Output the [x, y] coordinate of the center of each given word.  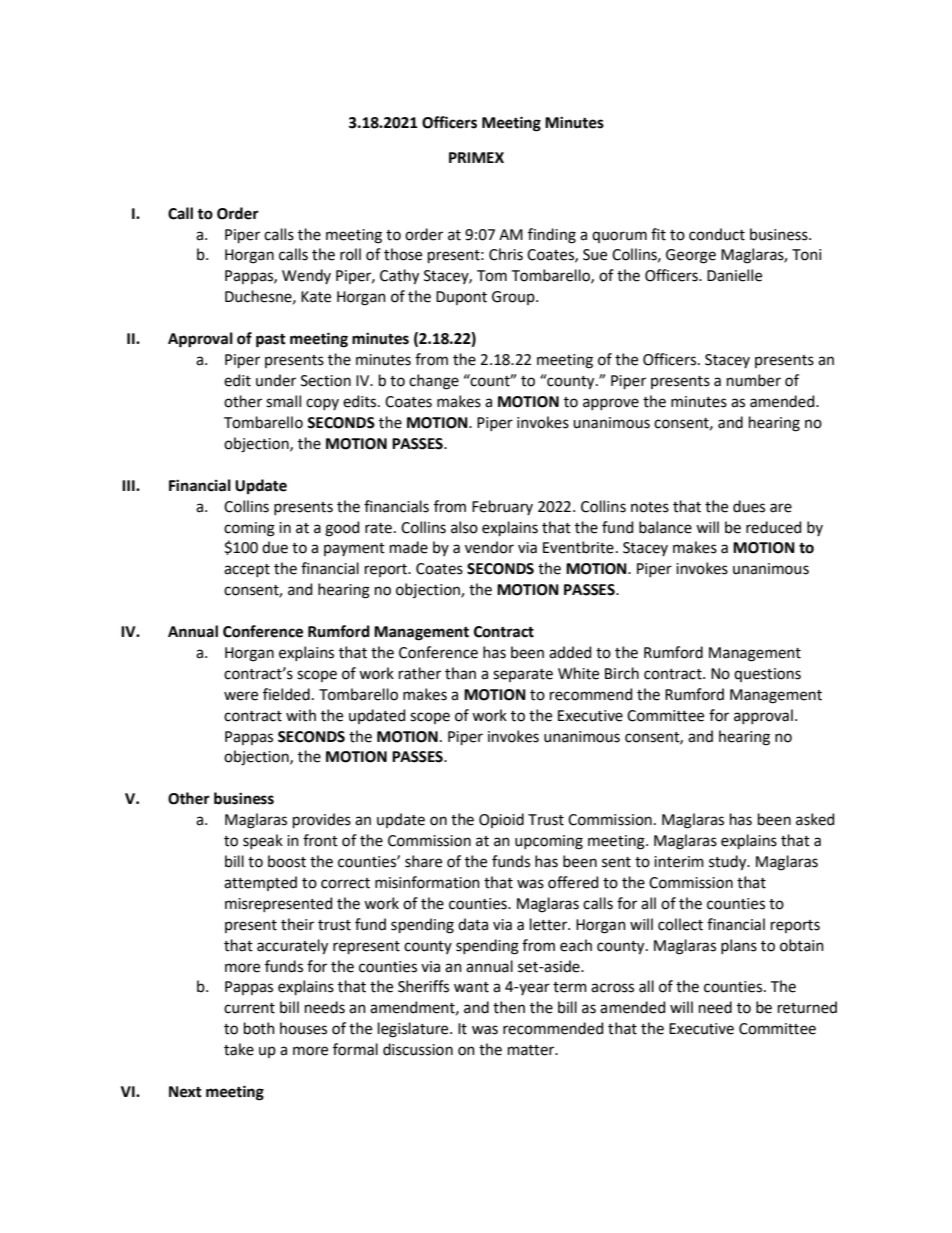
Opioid [501, 820]
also [464, 527]
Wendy [306, 276]
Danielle [734, 275]
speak [263, 841]
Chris [506, 254]
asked [815, 819]
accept [247, 570]
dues [749, 506]
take [239, 1049]
